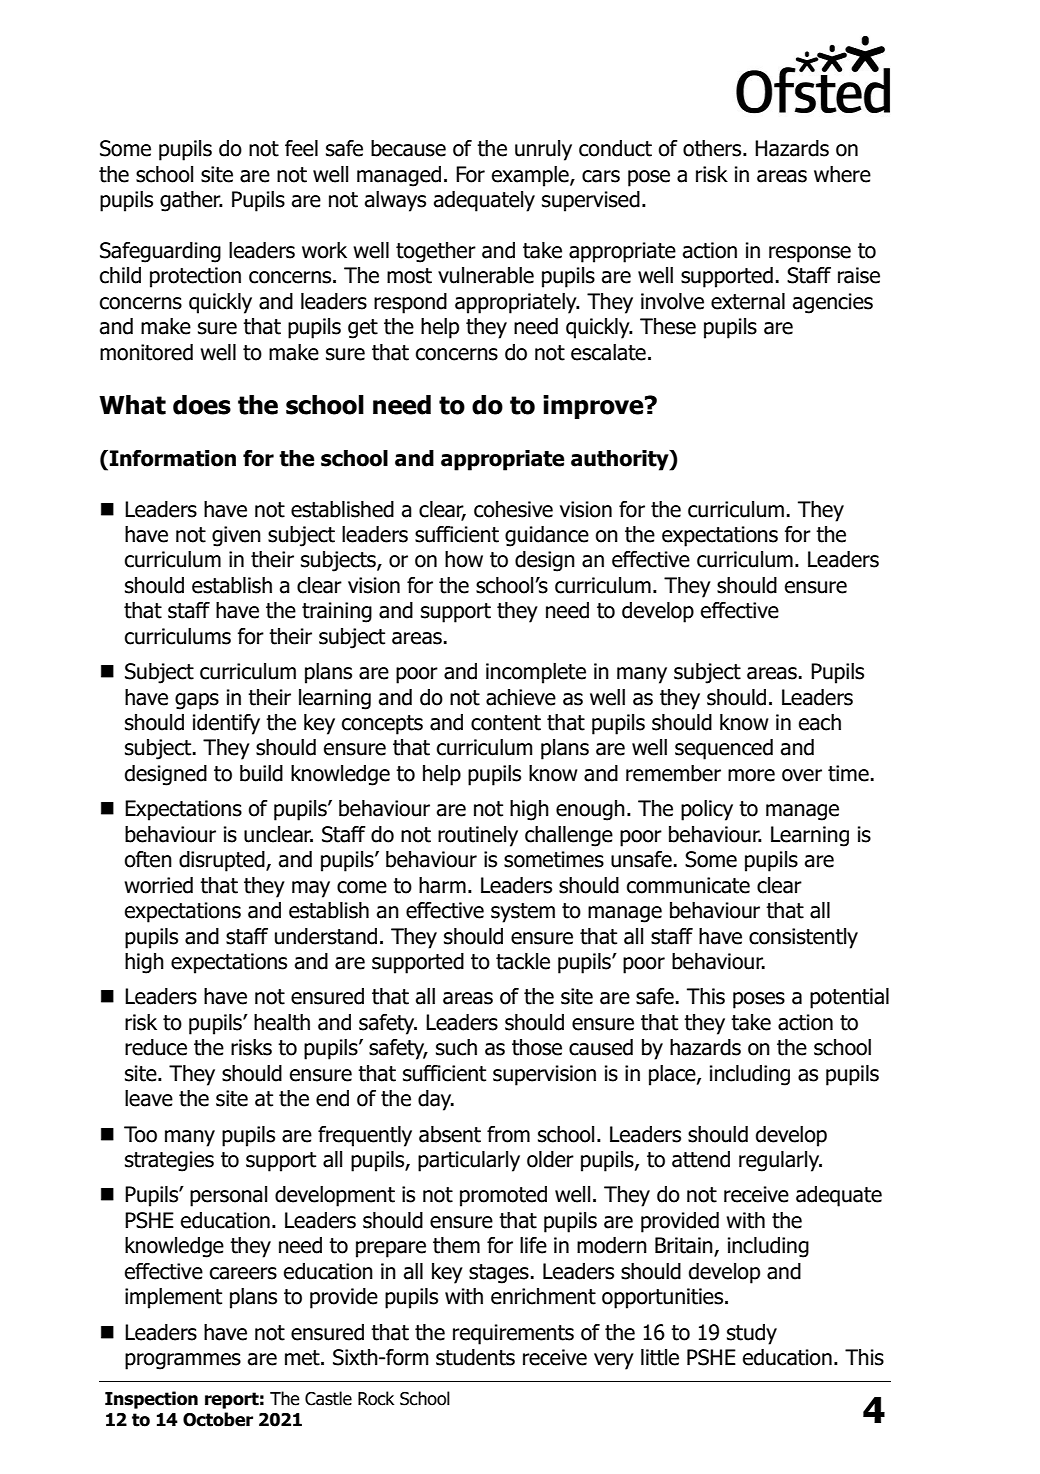 Image resolution: width=1040 pixels, height=1474 pixels. What do you see at coordinates (282, 1022) in the screenshot?
I see `health` at bounding box center [282, 1022].
